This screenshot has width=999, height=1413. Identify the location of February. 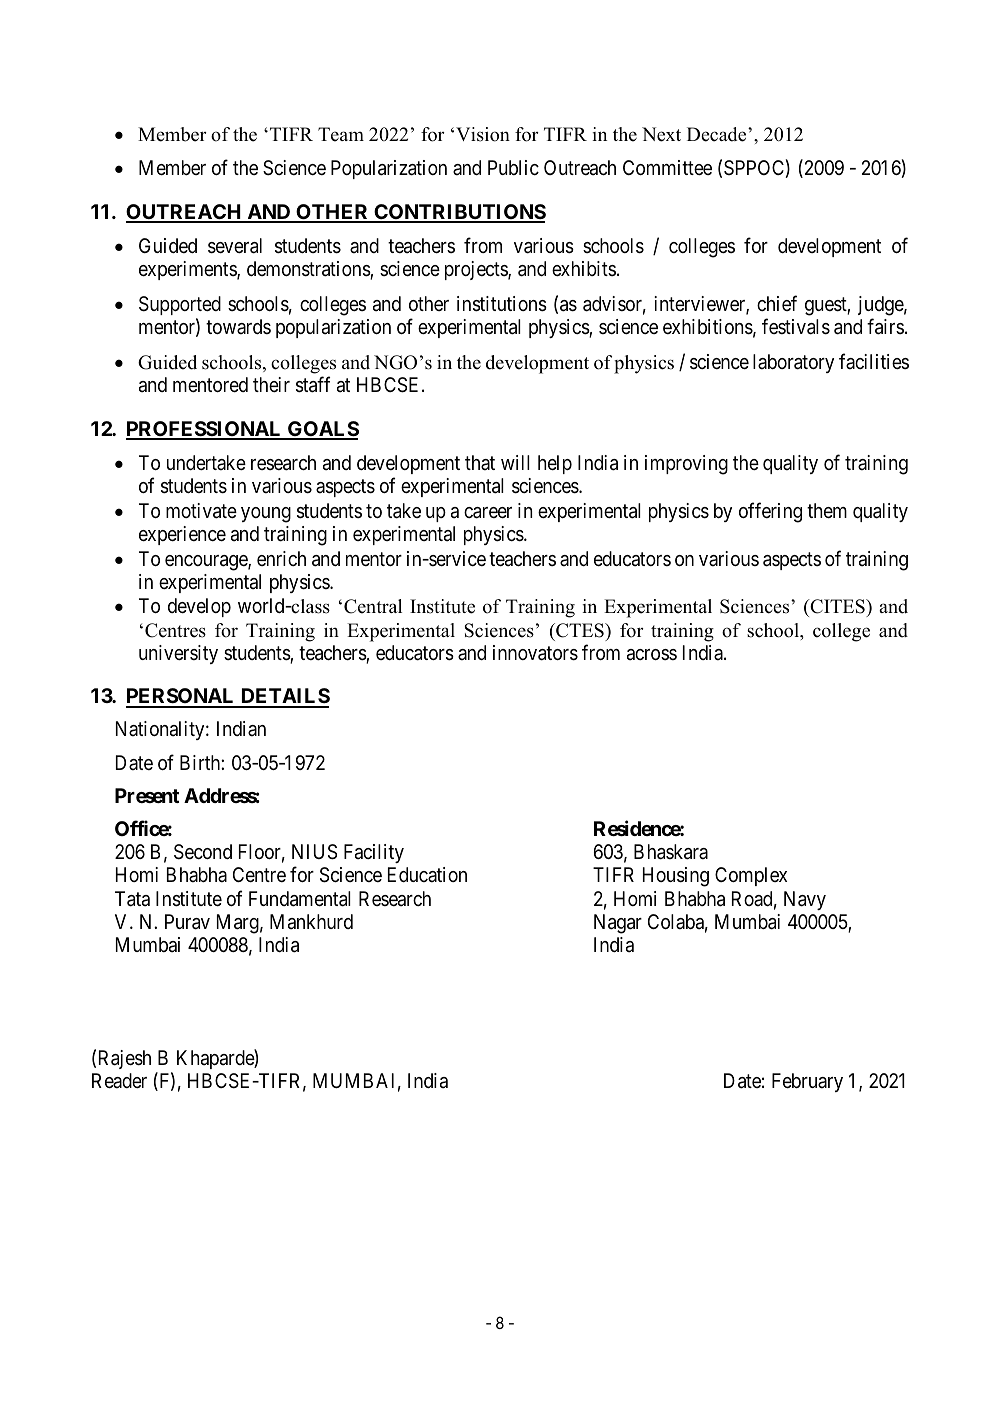
(807, 1082).
